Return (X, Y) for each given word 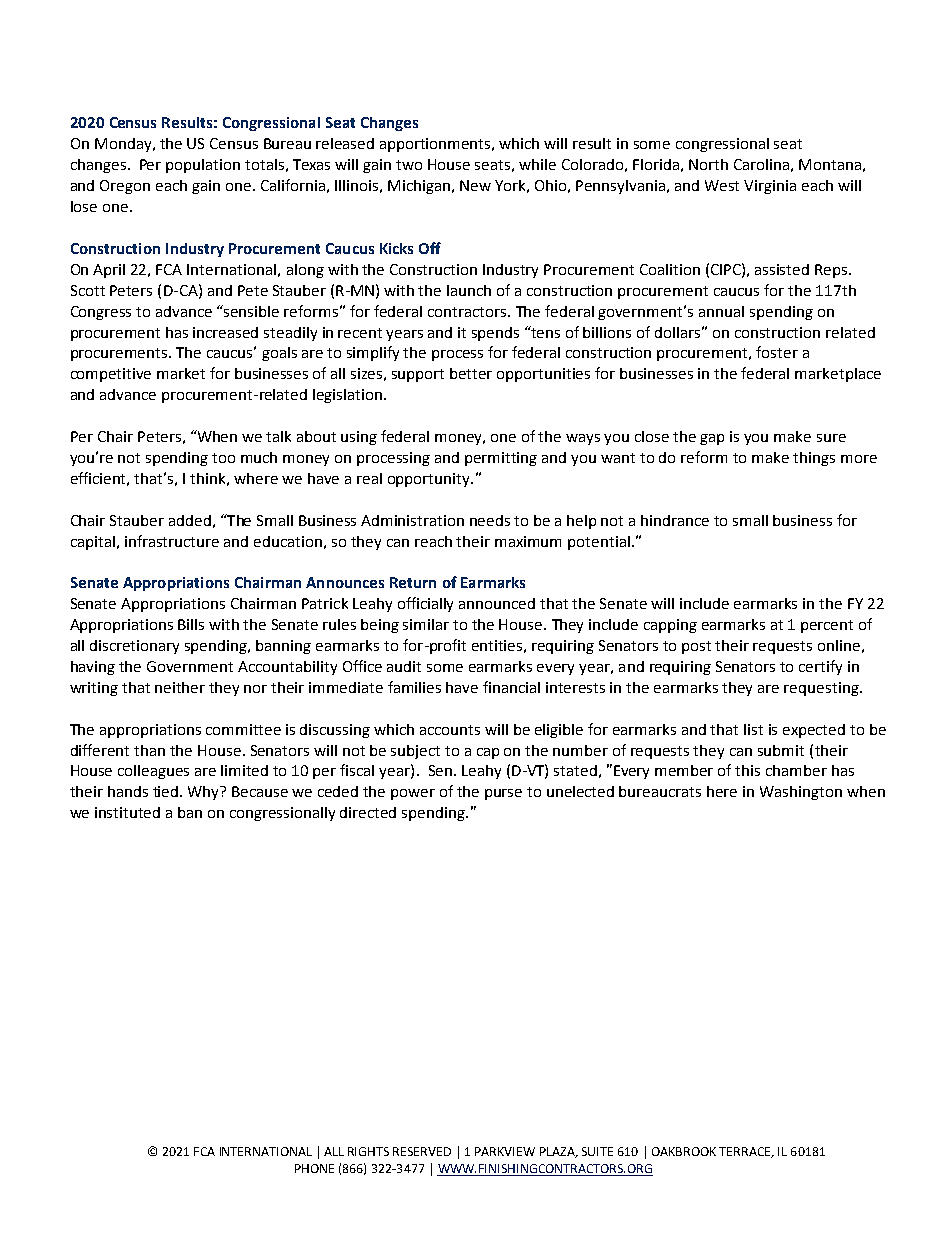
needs (490, 520)
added (190, 520)
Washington (801, 793)
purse (503, 794)
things (814, 459)
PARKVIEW (505, 1151)
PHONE (314, 1168)
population (203, 166)
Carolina (761, 164)
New (475, 185)
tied (167, 791)
